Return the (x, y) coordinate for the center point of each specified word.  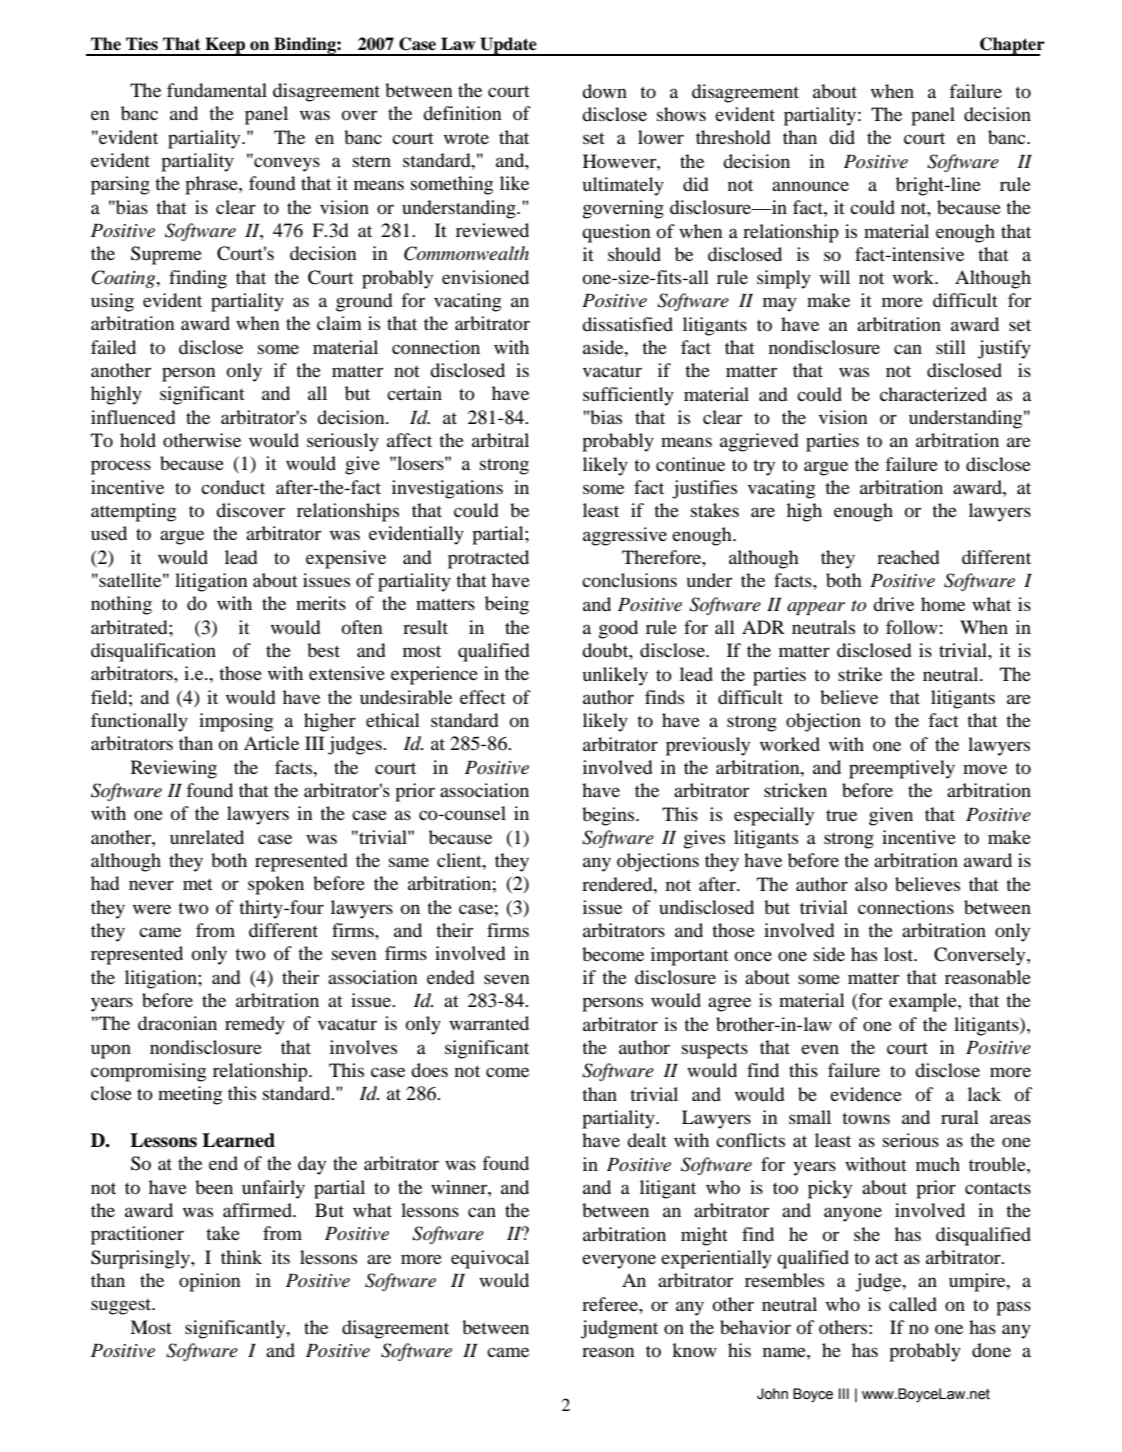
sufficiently (628, 396)
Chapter (1011, 46)
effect (483, 697)
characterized (933, 394)
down (604, 91)
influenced (133, 417)
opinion (209, 1282)
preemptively (902, 769)
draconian (177, 1023)
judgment (619, 1329)
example (924, 1002)
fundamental (217, 90)
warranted (489, 1023)
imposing (236, 722)
